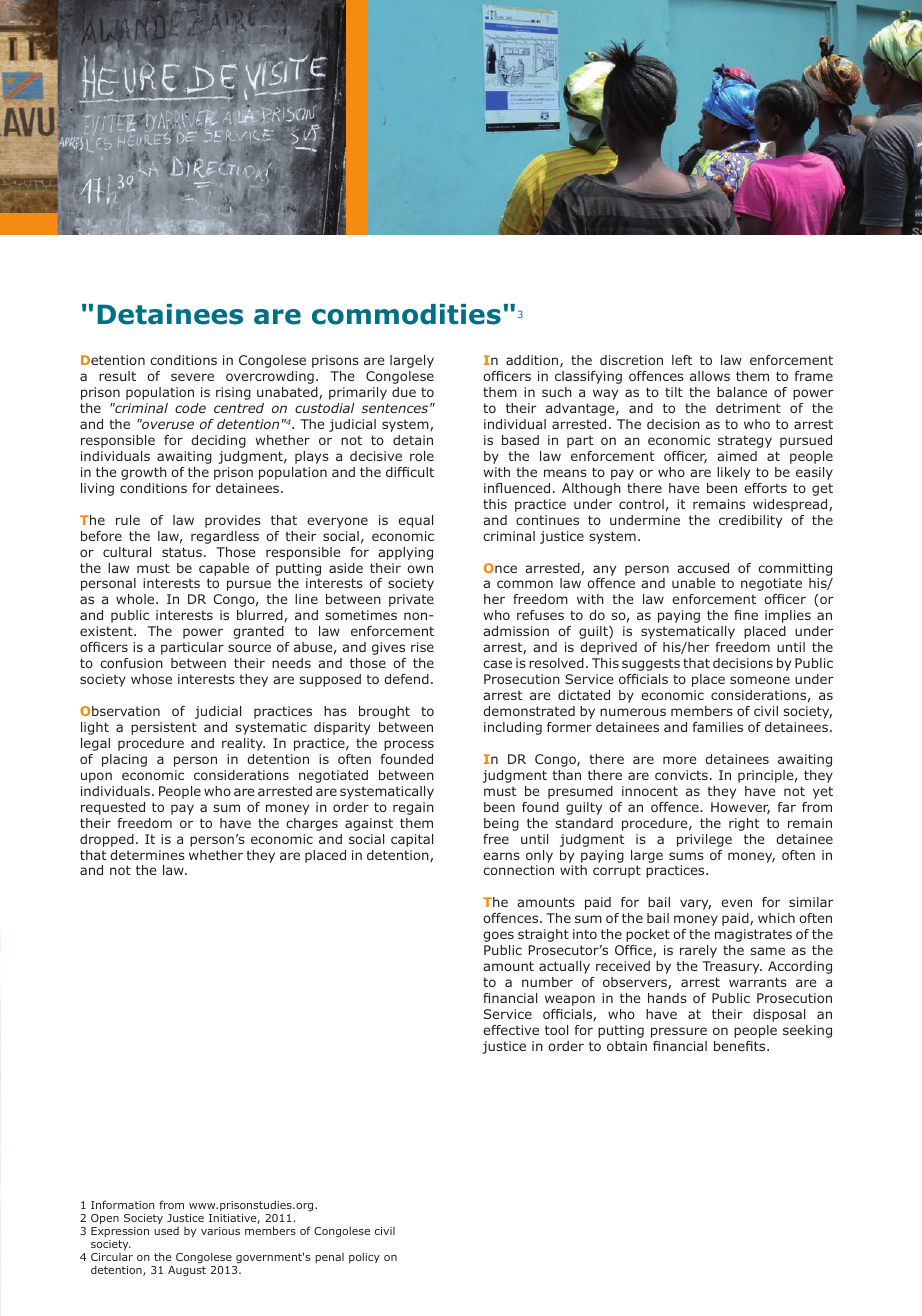  I want to click on policy, so click(364, 1257).
